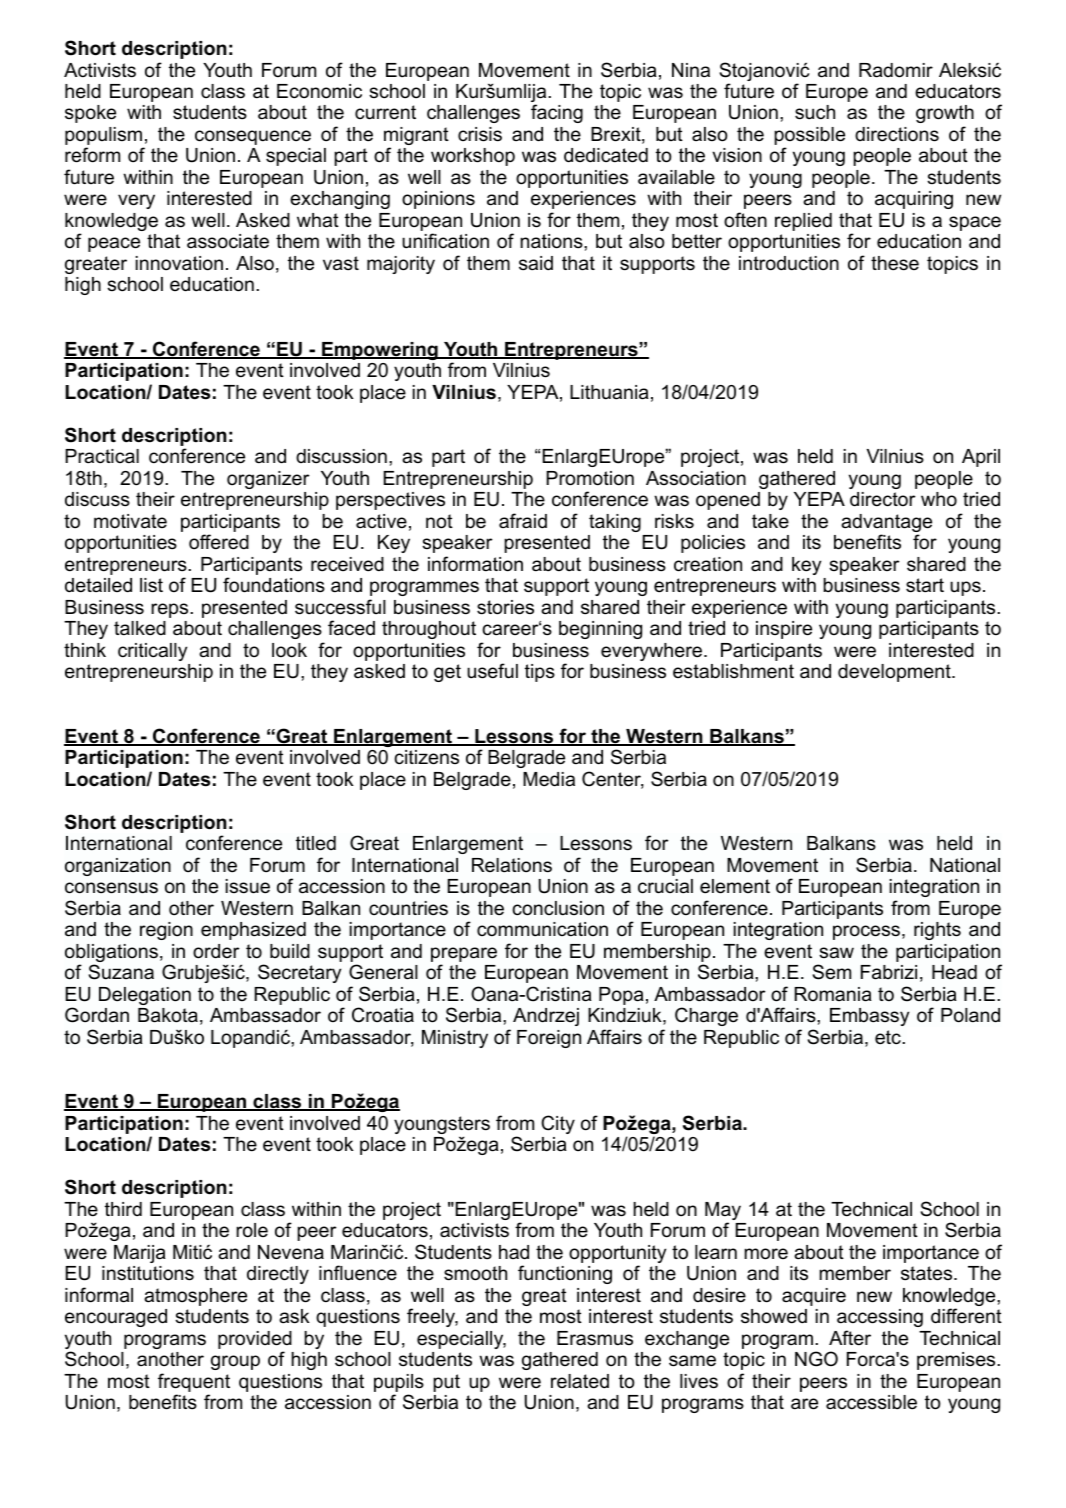 Image resolution: width=1066 pixels, height=1508 pixels. What do you see at coordinates (557, 113) in the screenshot?
I see `facing` at bounding box center [557, 113].
